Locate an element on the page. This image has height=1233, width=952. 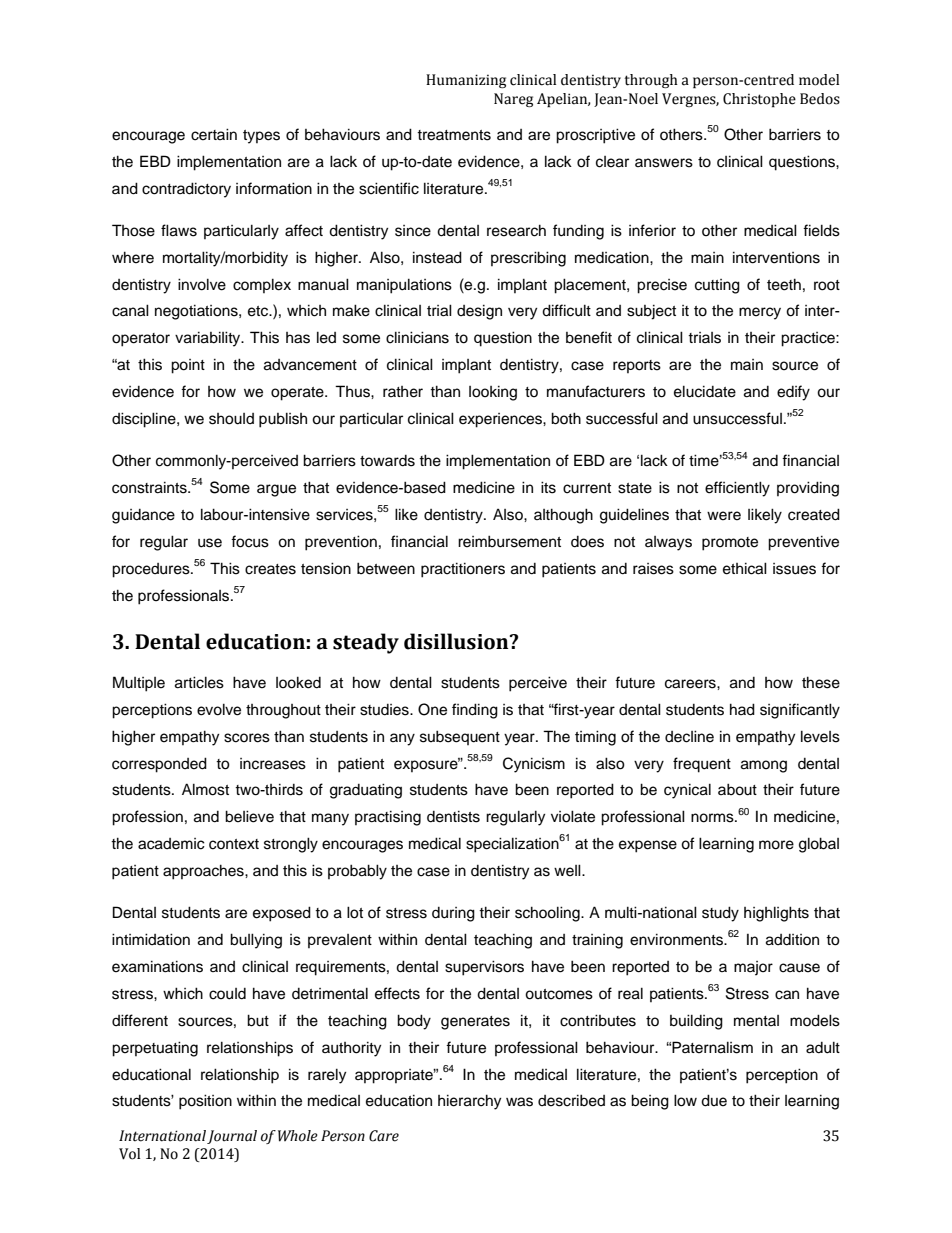
certain is located at coordinates (214, 134).
